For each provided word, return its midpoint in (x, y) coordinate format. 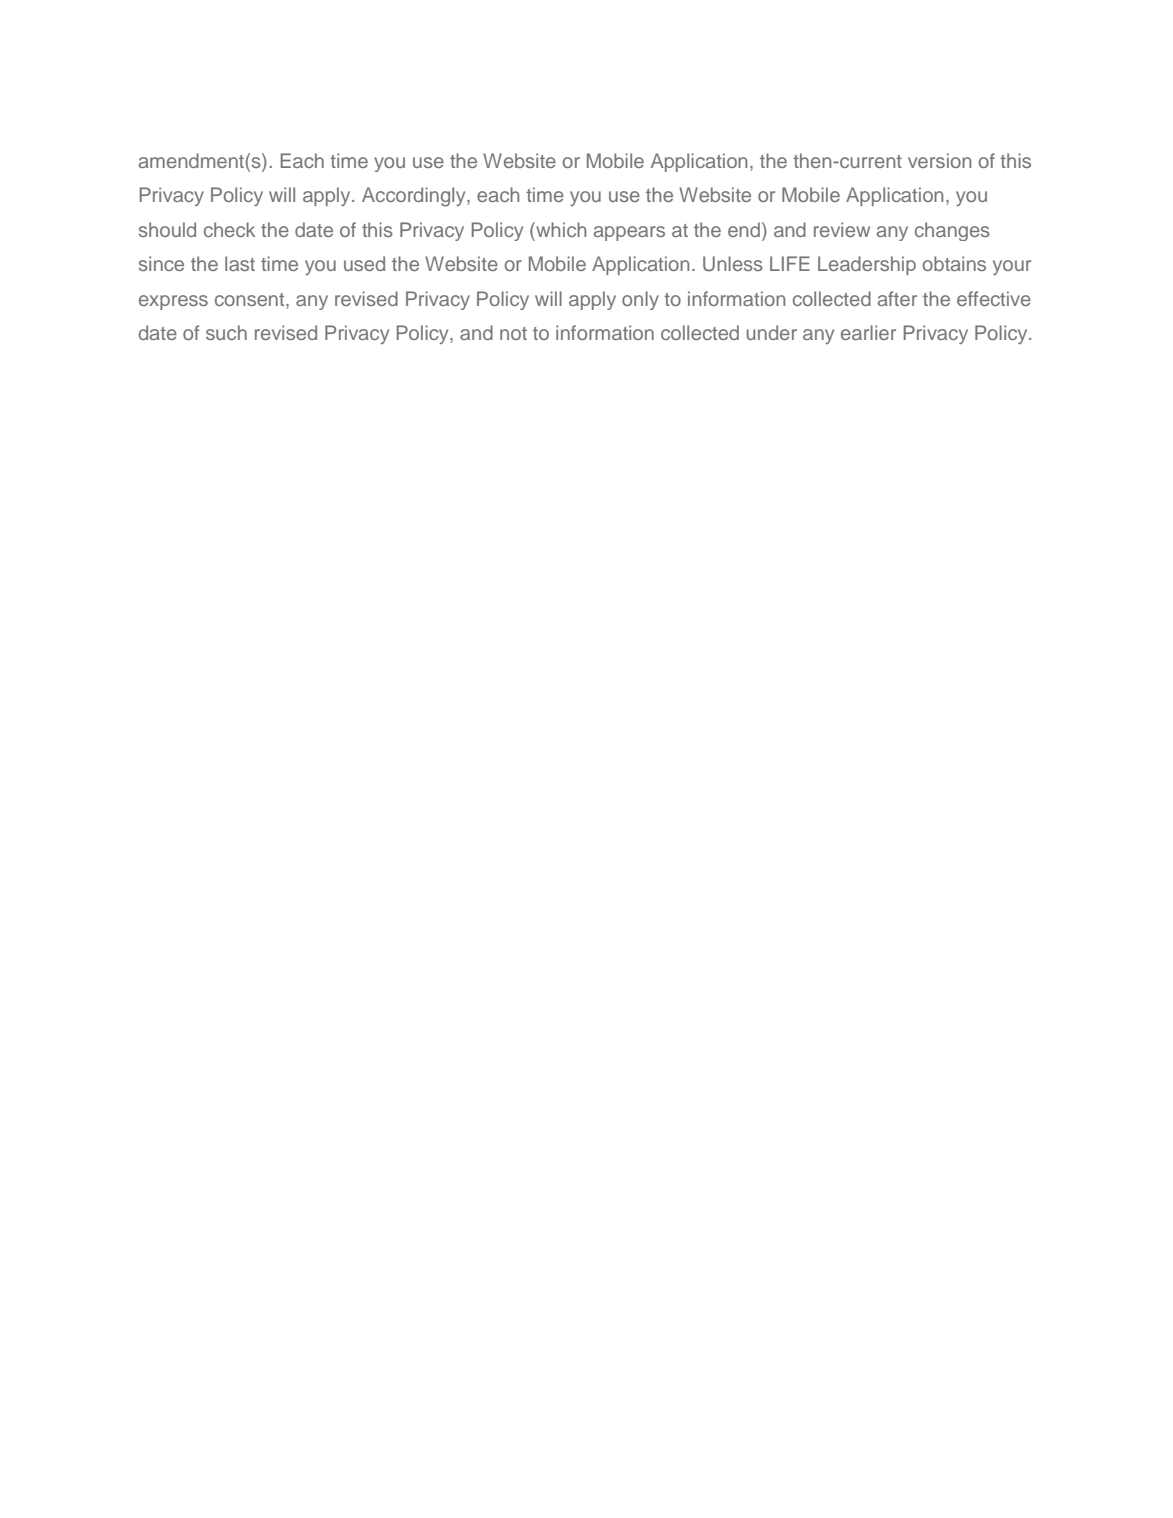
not (513, 333)
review (842, 229)
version (939, 160)
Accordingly (415, 197)
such (226, 332)
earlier (868, 332)
